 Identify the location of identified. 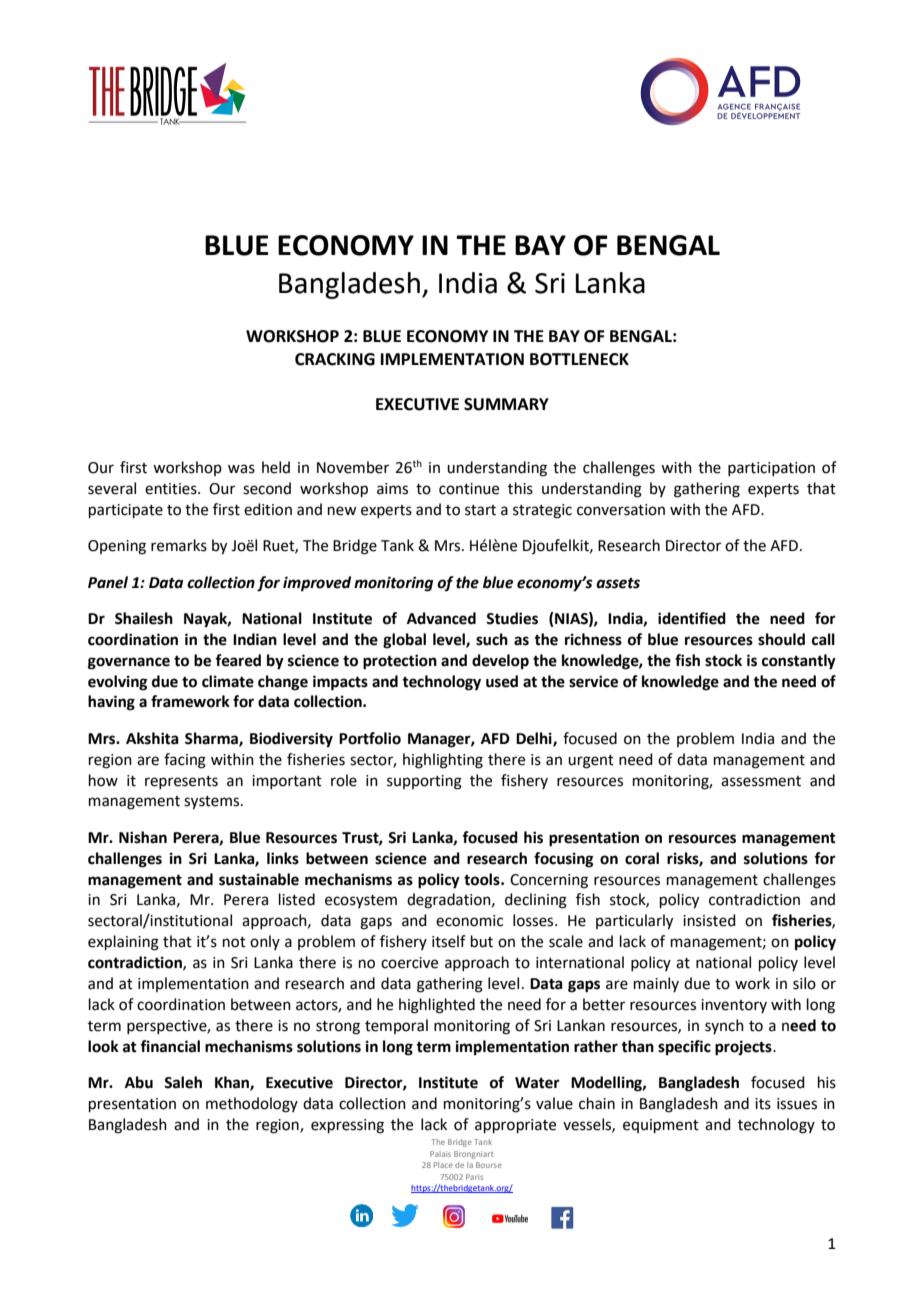
(692, 618).
